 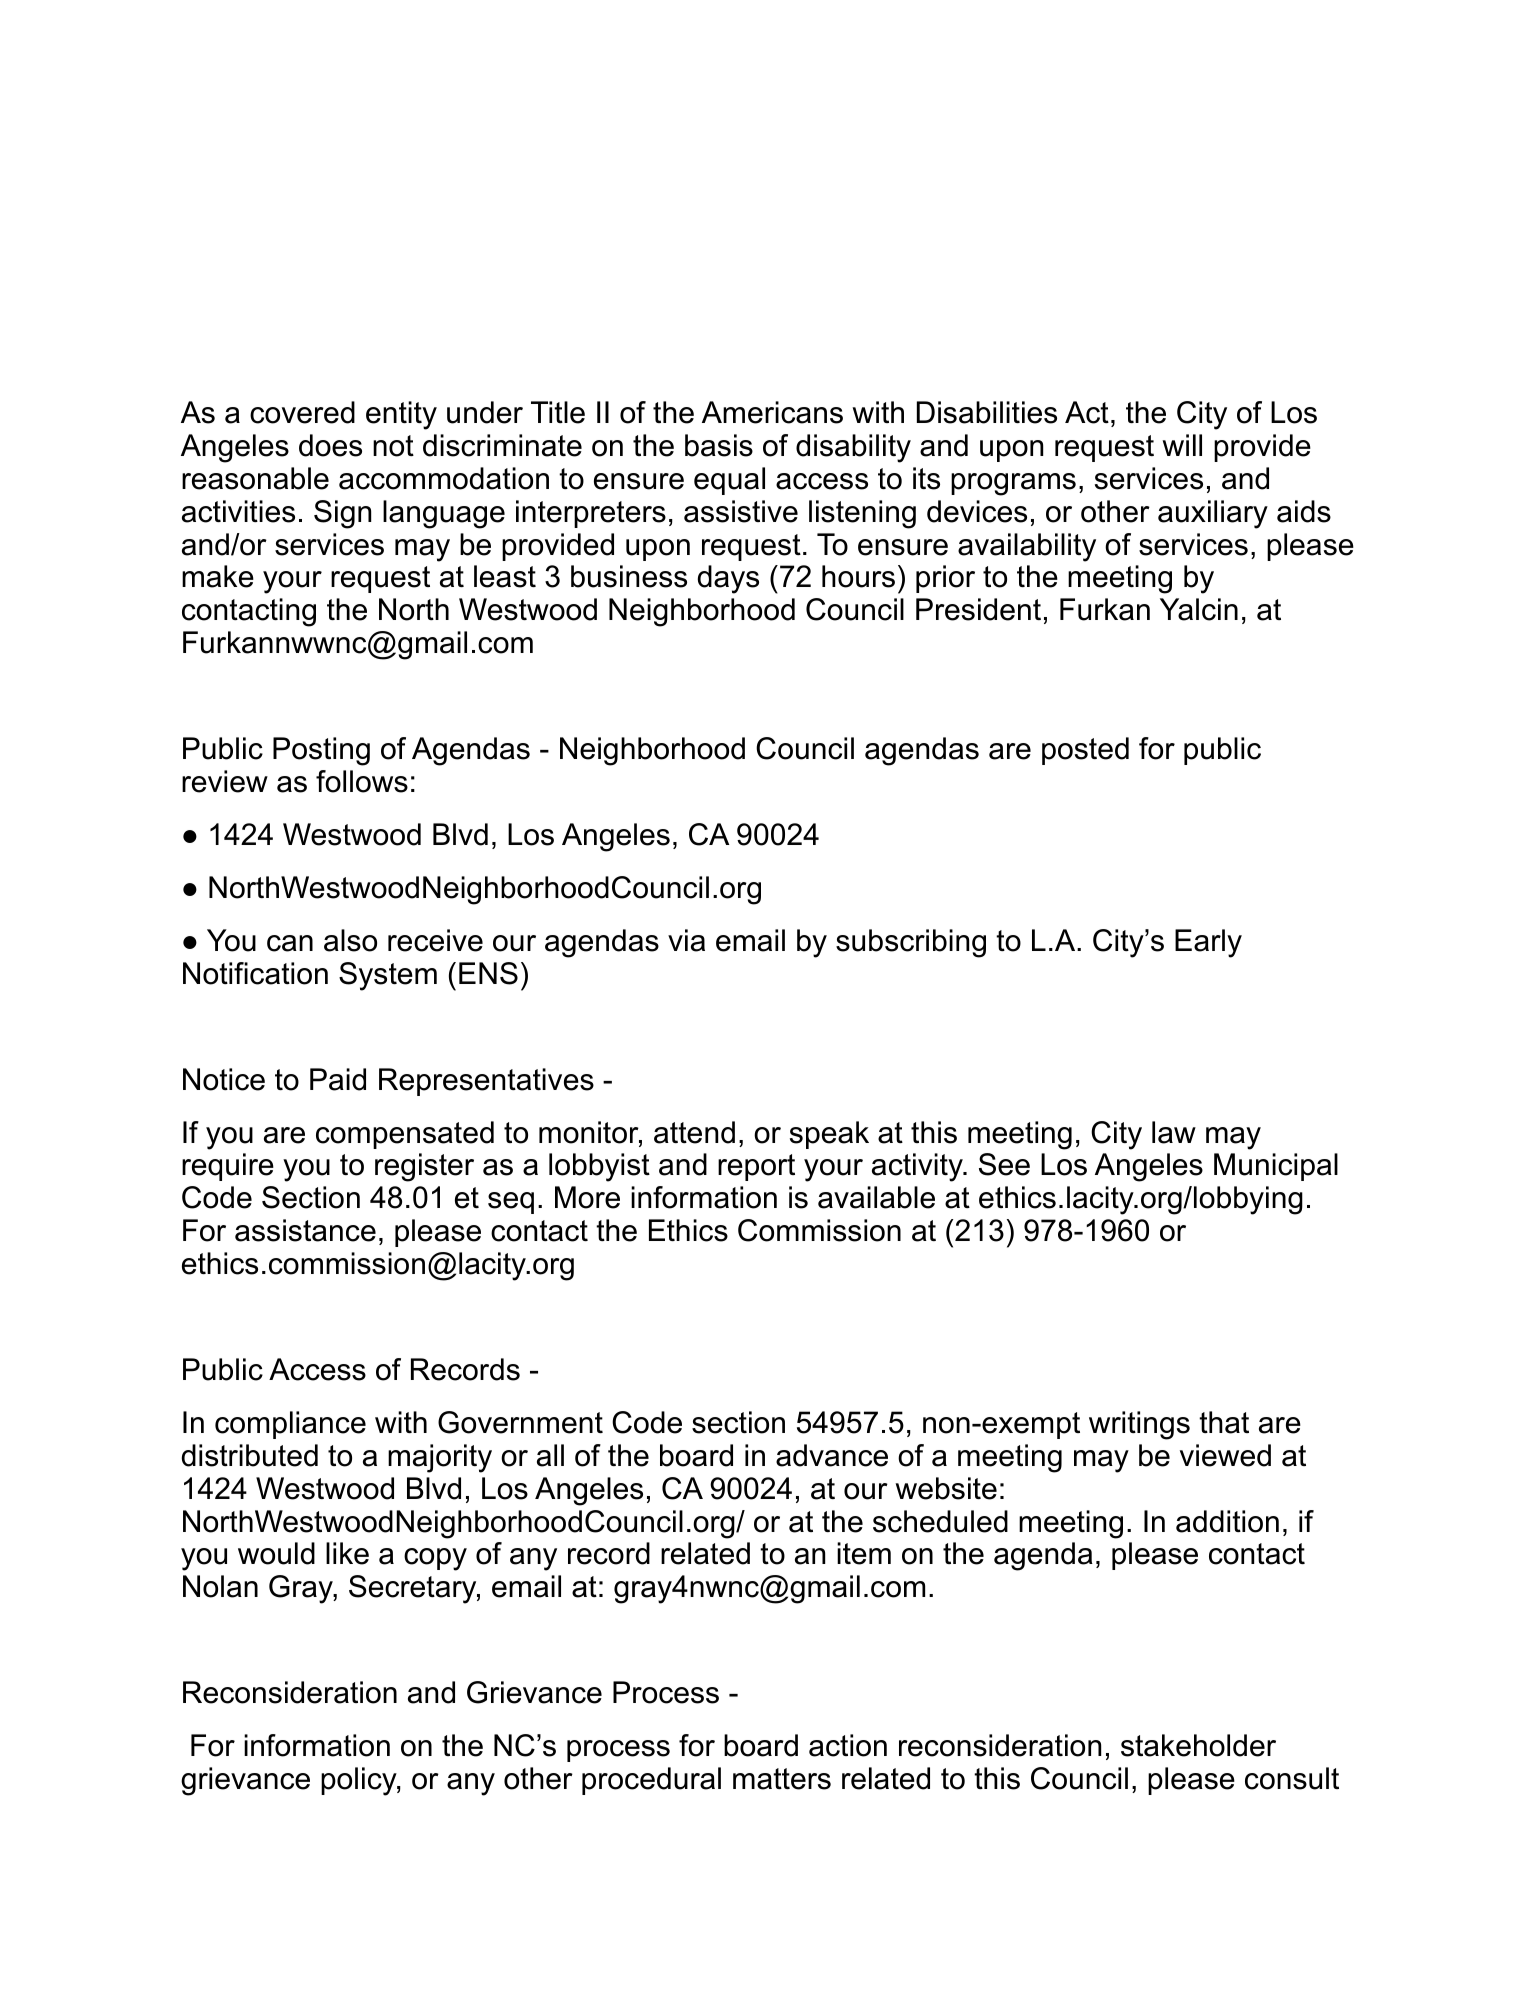 I want to click on via, so click(x=686, y=940).
